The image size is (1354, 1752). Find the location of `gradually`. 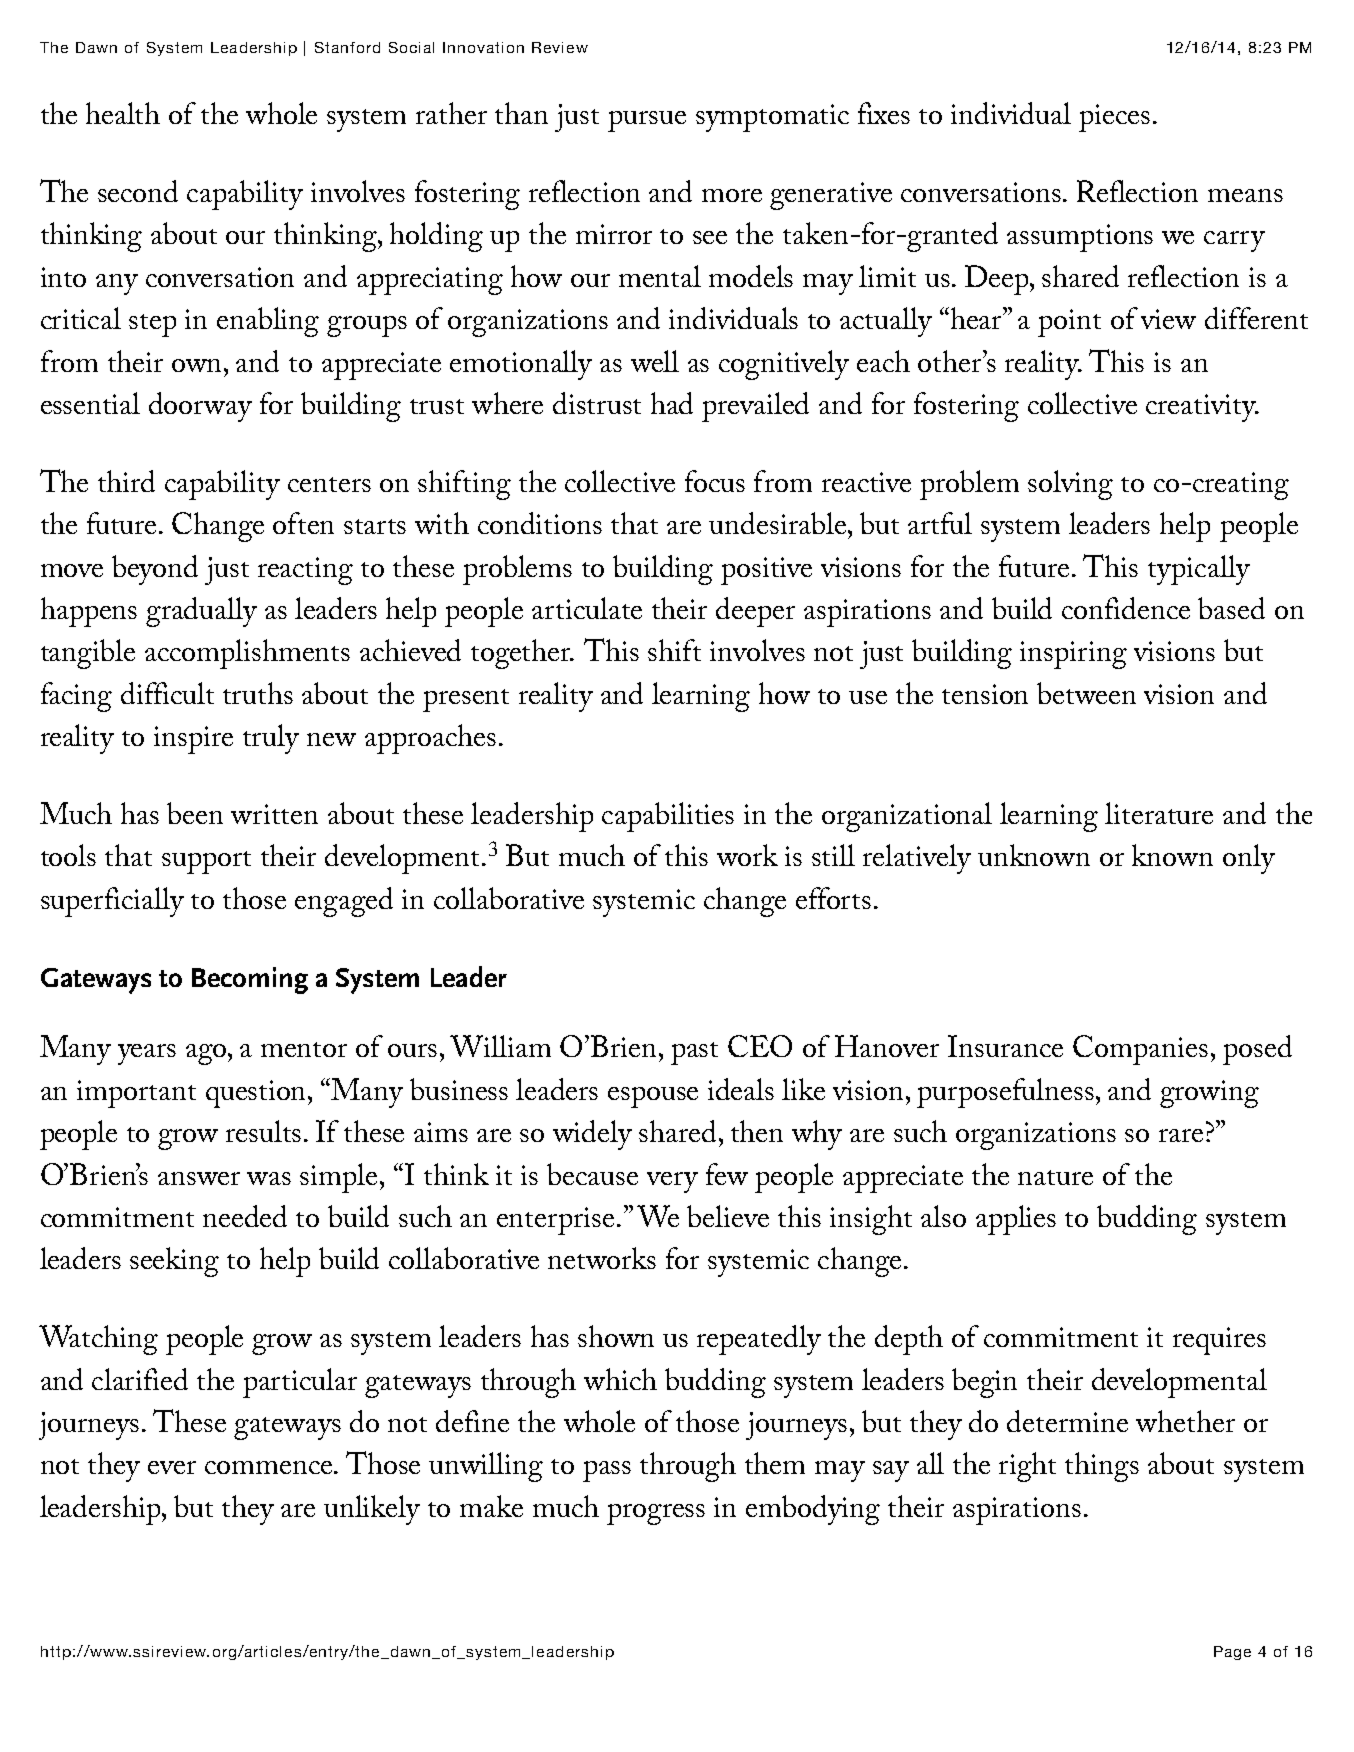

gradually is located at coordinates (201, 612).
